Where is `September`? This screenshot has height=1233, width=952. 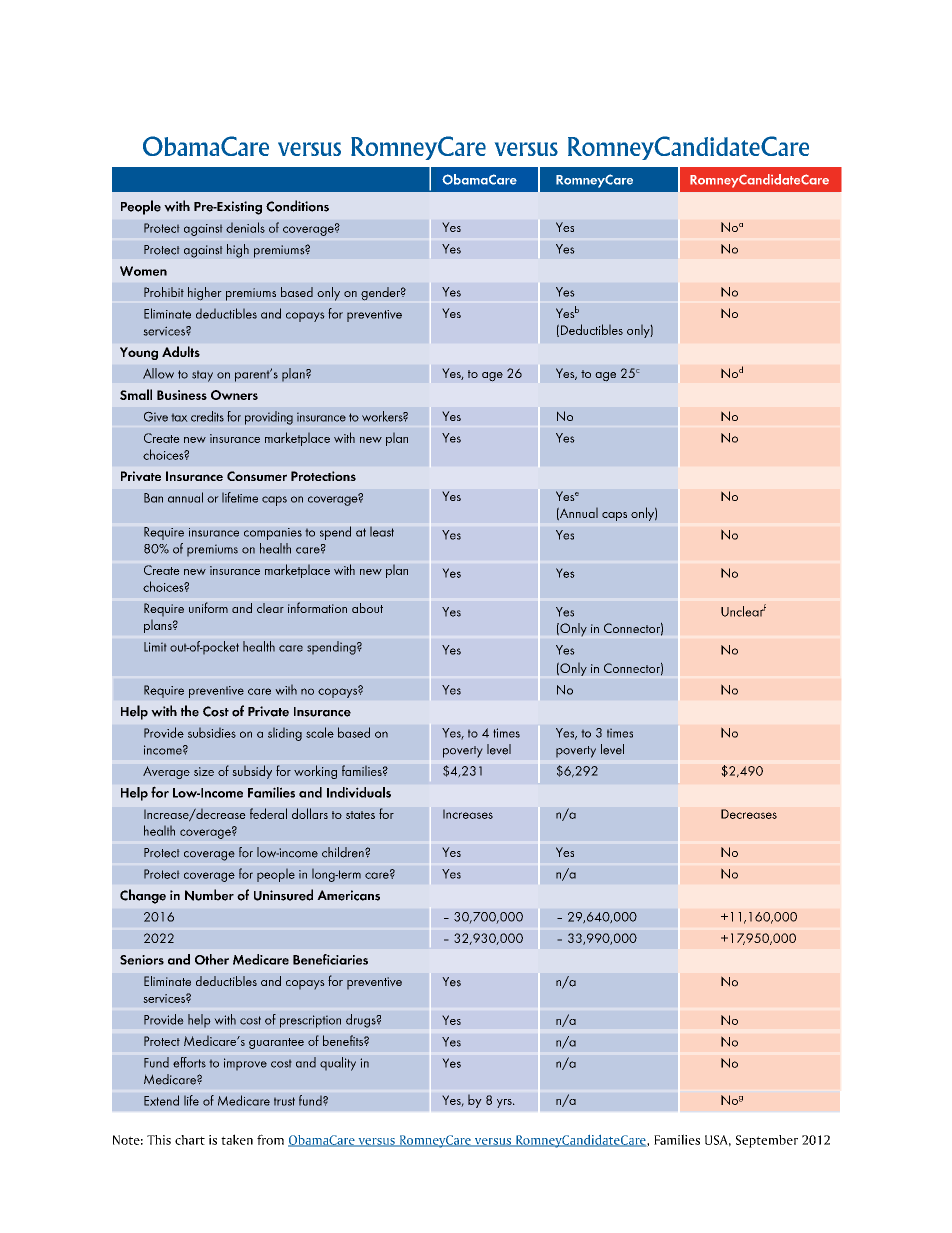 September is located at coordinates (767, 1141).
